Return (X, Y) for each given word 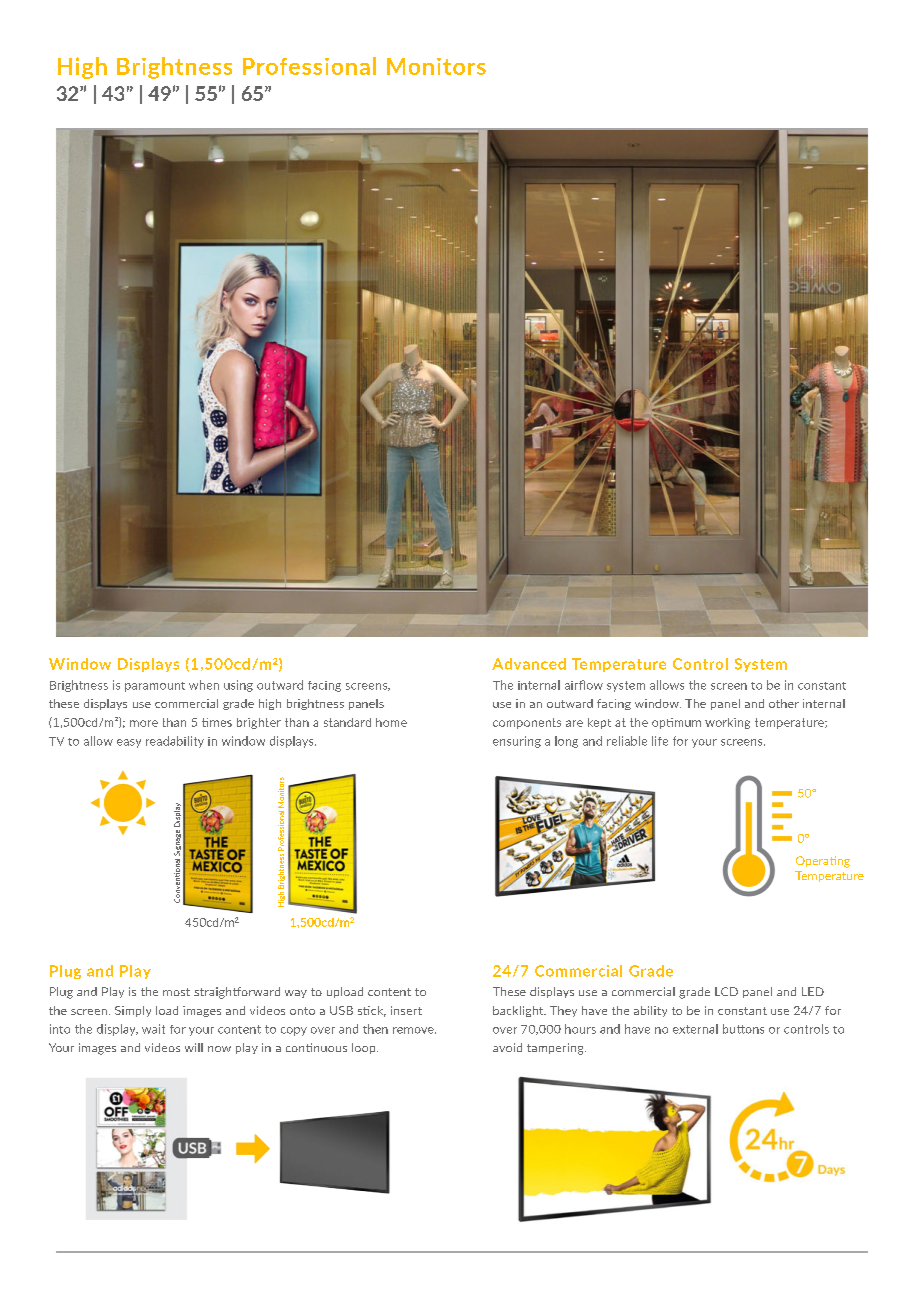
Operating (823, 862)
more (144, 723)
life (660, 741)
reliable (627, 741)
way (296, 994)
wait (153, 1029)
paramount (155, 687)
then (375, 1029)
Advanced (529, 664)
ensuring (517, 742)
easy (129, 743)
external (695, 1029)
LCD (726, 991)
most (176, 992)
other (784, 703)
